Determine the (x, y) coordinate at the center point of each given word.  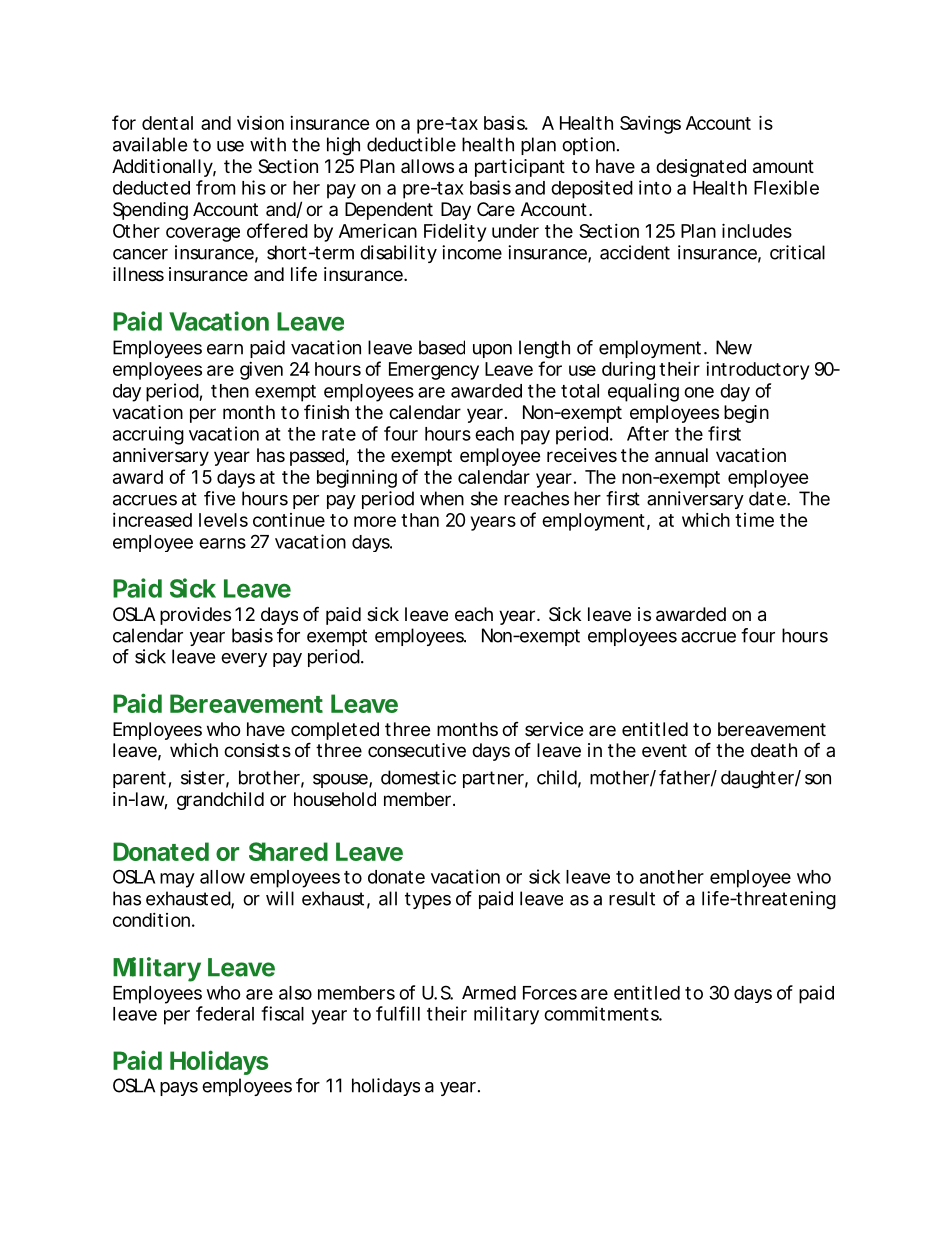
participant (520, 168)
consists (257, 750)
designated (701, 168)
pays (179, 1089)
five (219, 498)
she (484, 498)
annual (681, 455)
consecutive (417, 750)
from (215, 187)
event (664, 750)
